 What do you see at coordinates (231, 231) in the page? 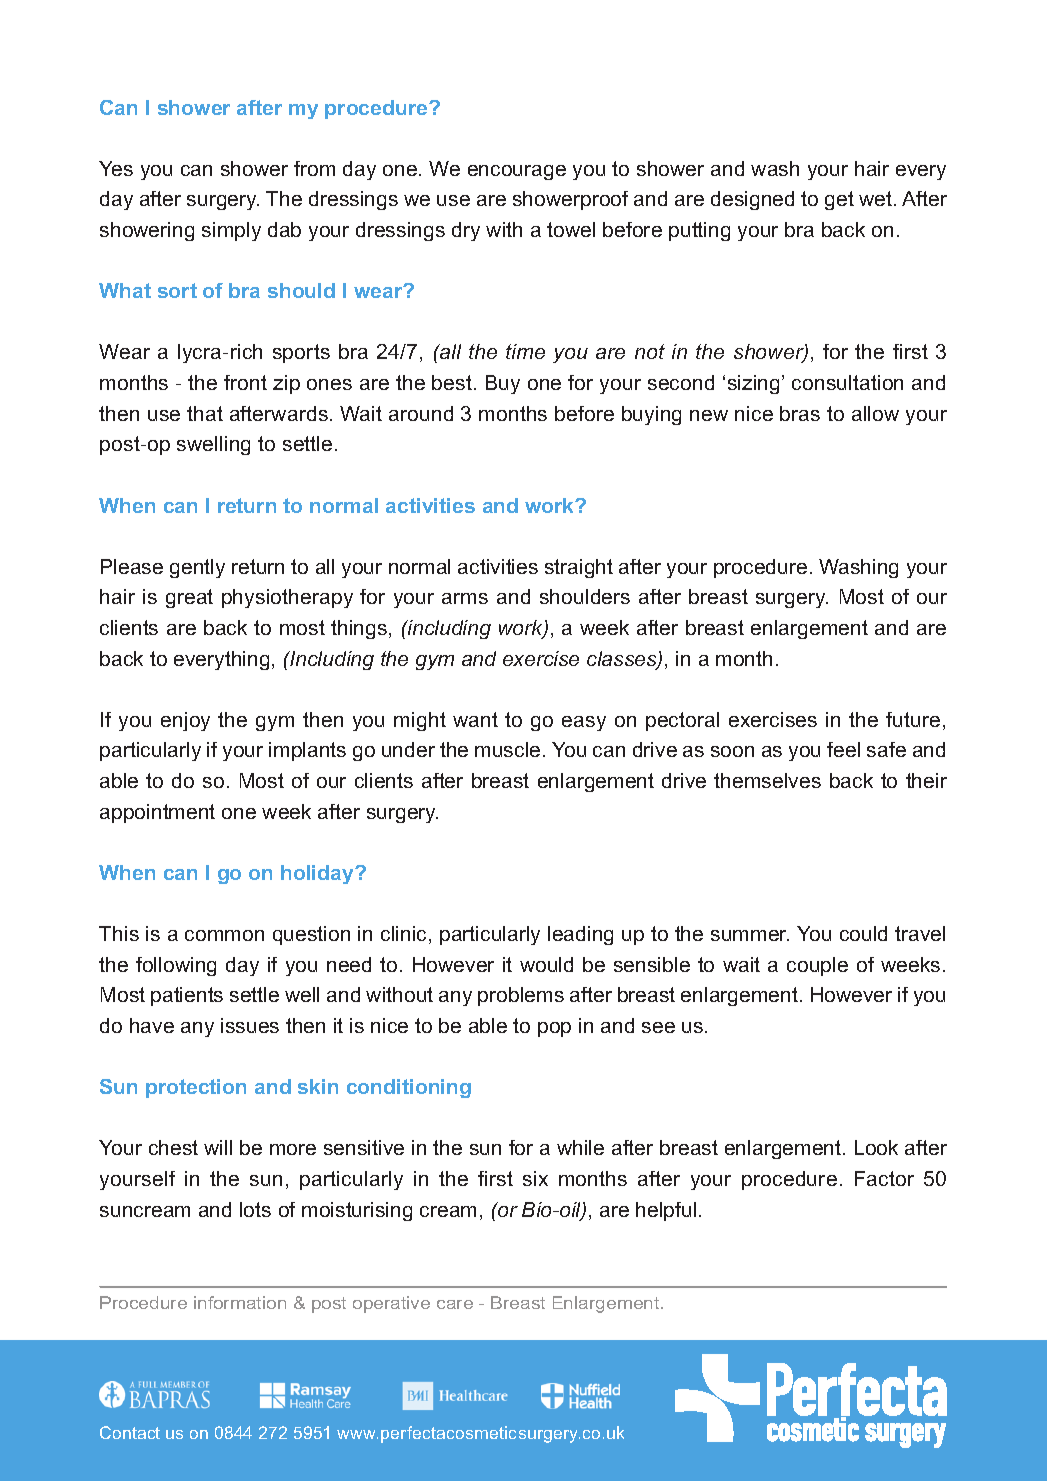
I see `simply` at bounding box center [231, 231].
